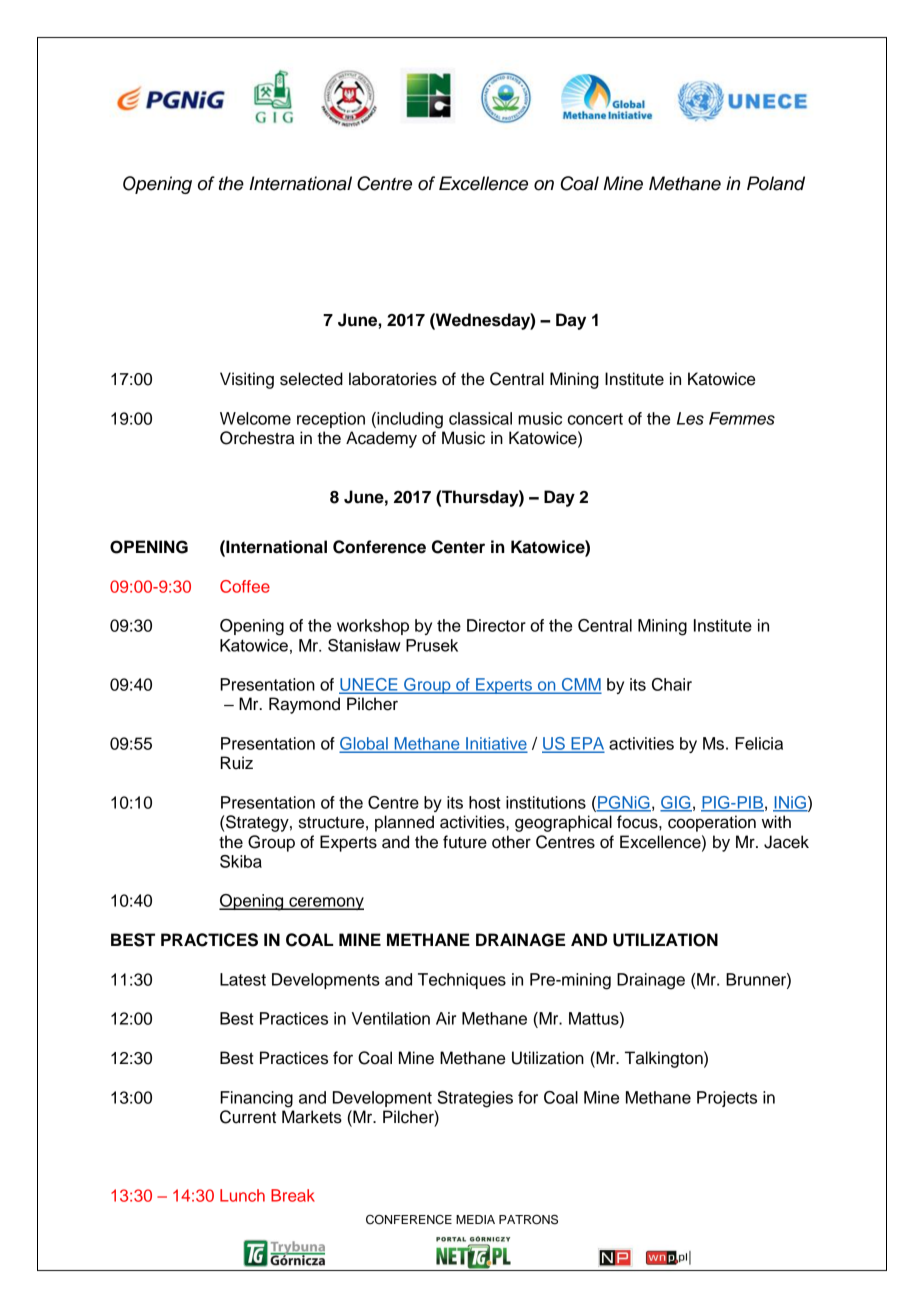 The width and height of the page is (924, 1308). Describe the element at coordinates (495, 744) in the page. I see `Initiative` at that location.
